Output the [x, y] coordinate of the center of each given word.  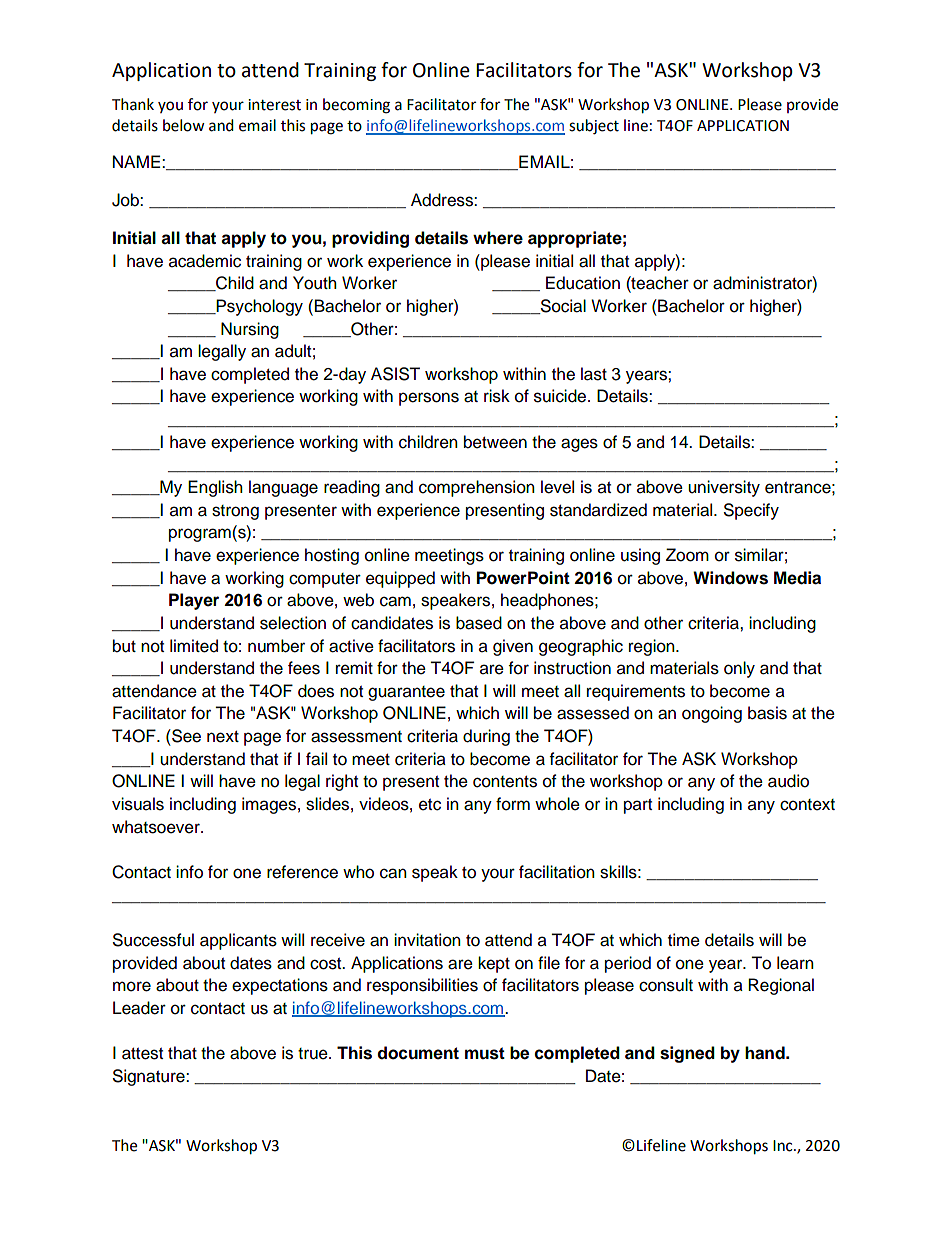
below [184, 125]
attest [142, 1054]
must [485, 1053]
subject [594, 127]
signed [687, 1054]
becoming [356, 106]
